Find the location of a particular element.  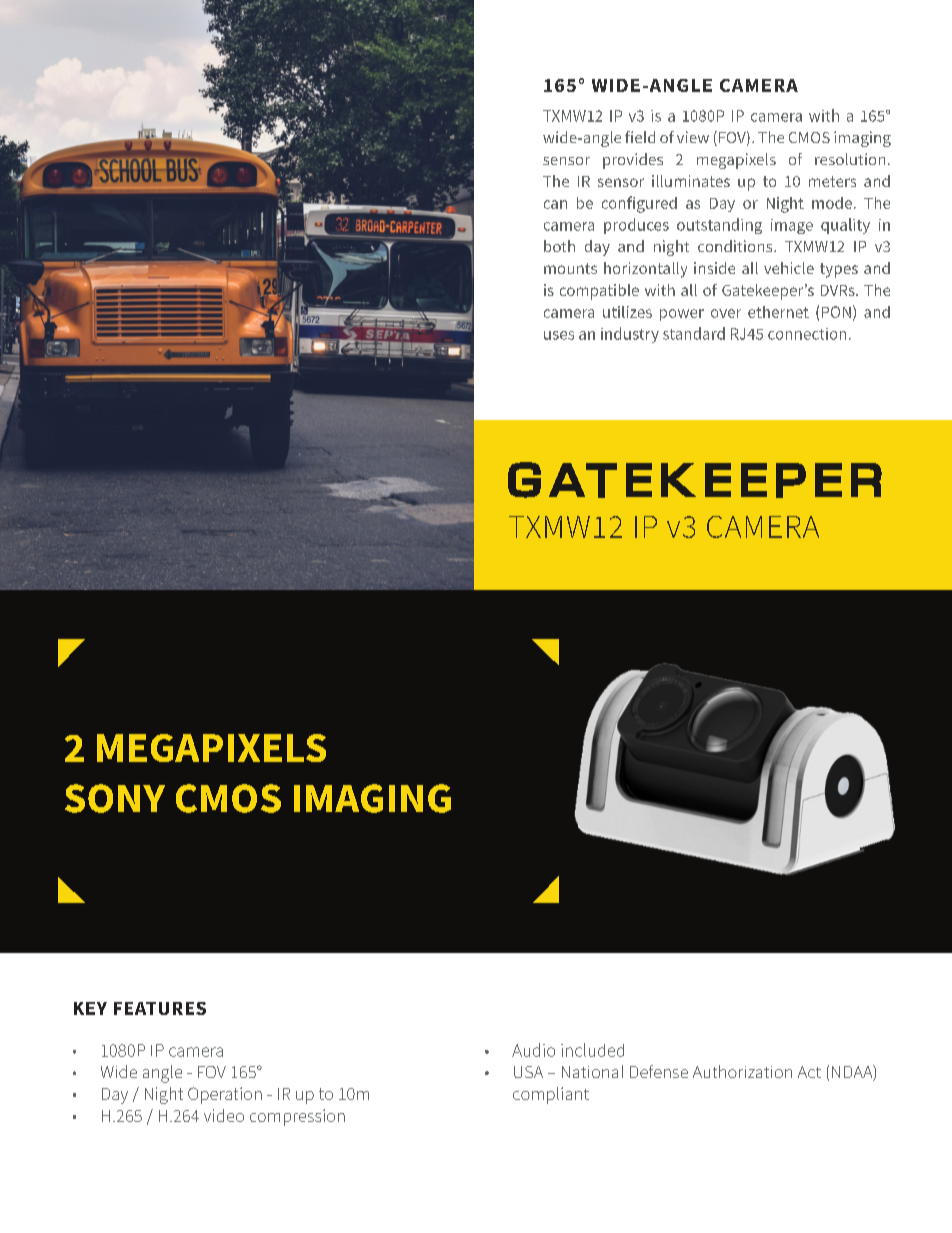

USA is located at coordinates (528, 1072).
